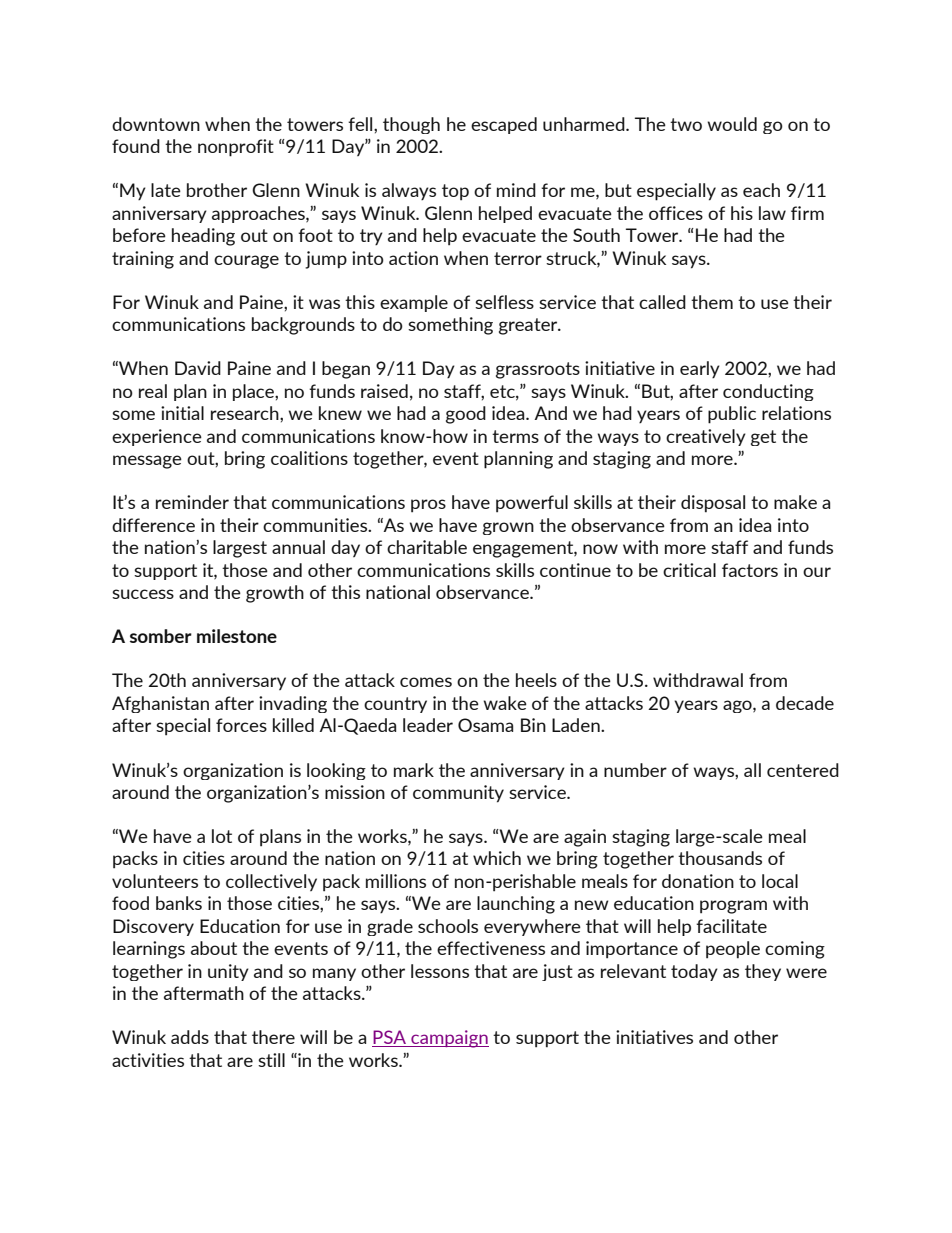  Describe the element at coordinates (198, 368) in the screenshot. I see `David` at that location.
